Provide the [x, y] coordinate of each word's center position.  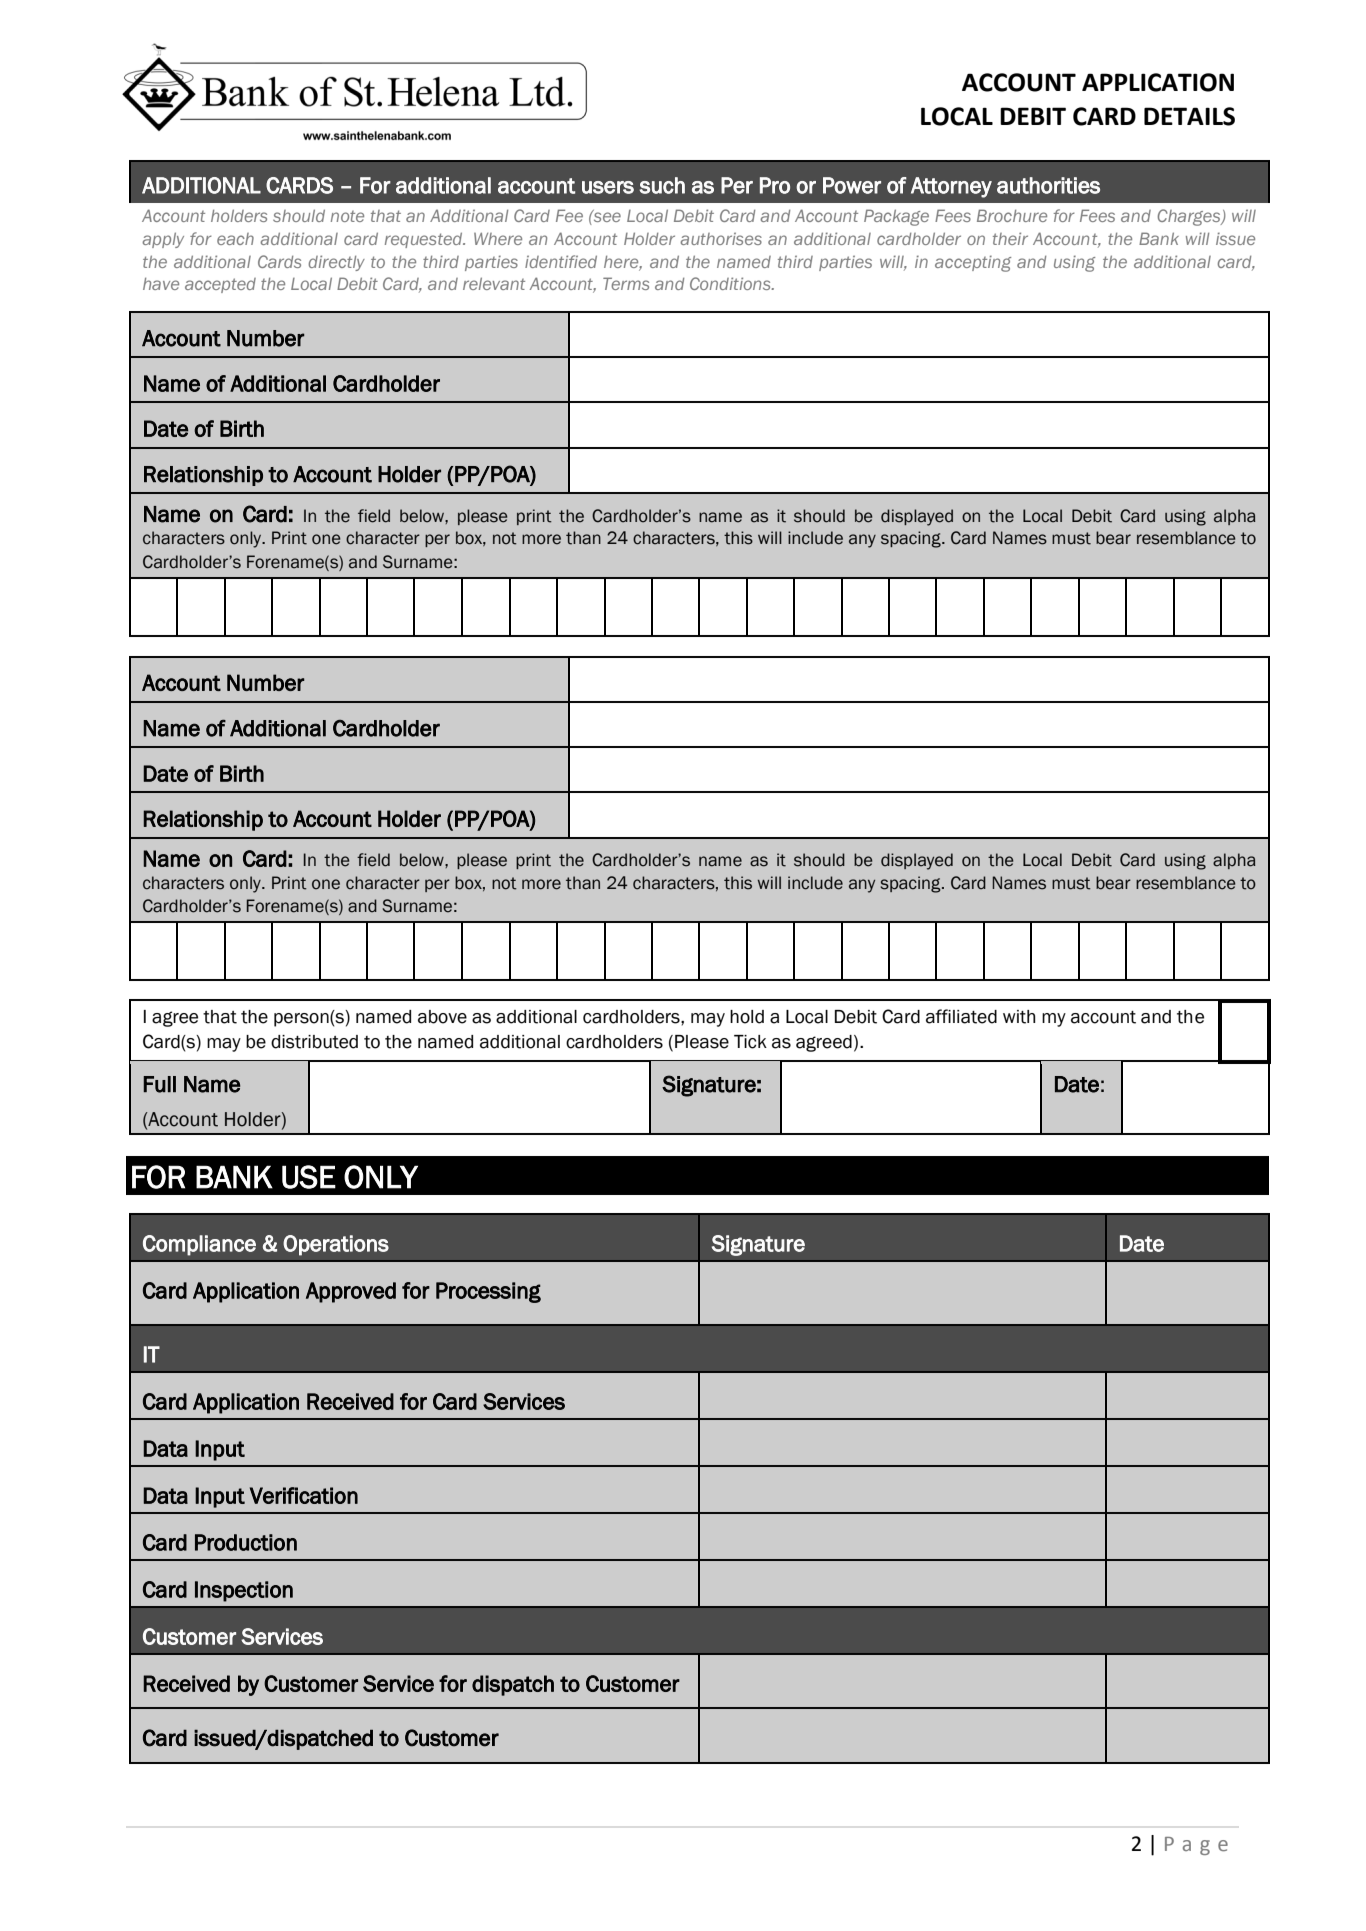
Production [246, 1542]
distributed [314, 1042]
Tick [750, 1042]
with [1019, 1017]
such [662, 185]
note [347, 216]
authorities [1048, 185]
